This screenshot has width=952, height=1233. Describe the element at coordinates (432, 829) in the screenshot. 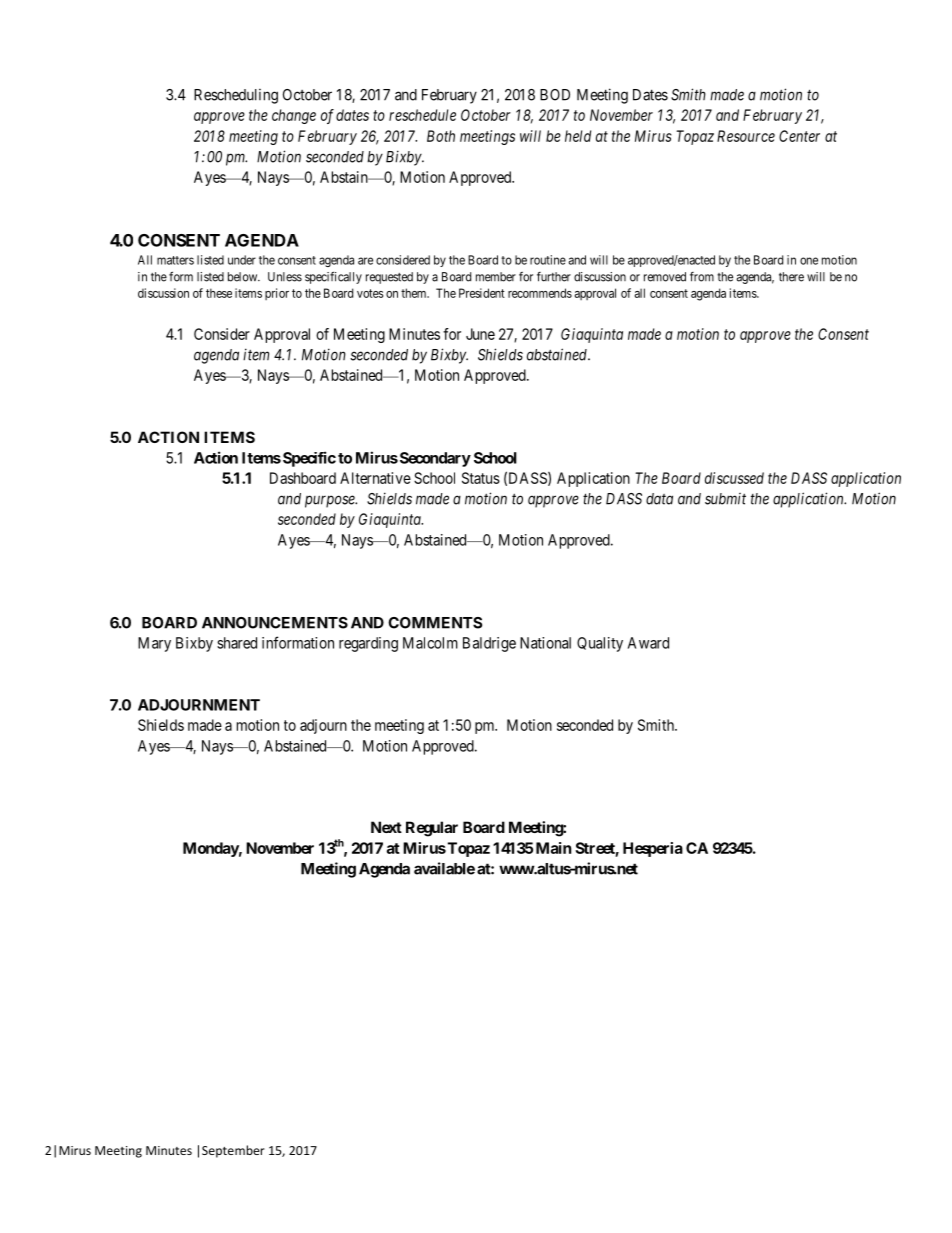

I see `Regular` at that location.
